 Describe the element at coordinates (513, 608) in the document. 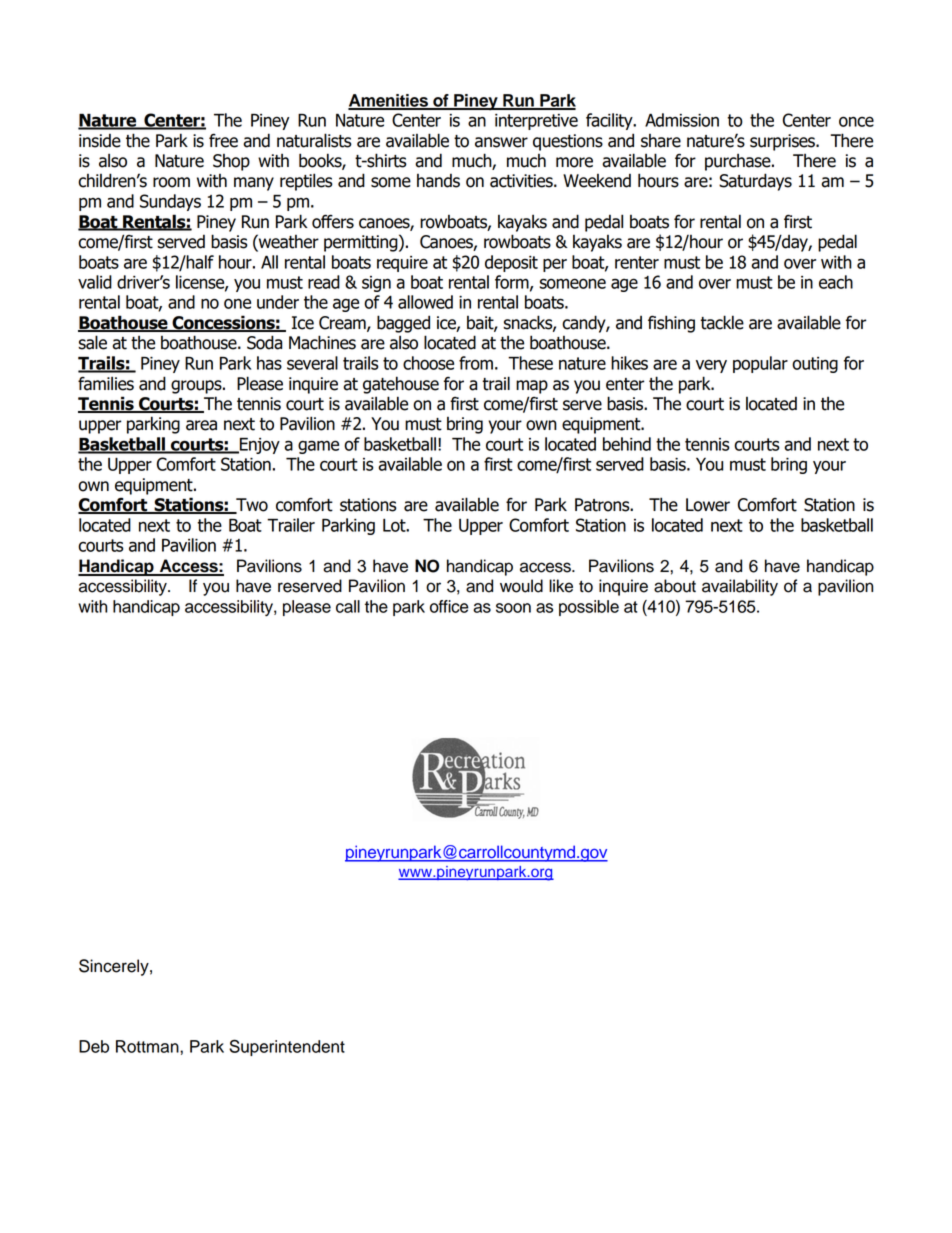

I see `soon` at that location.
